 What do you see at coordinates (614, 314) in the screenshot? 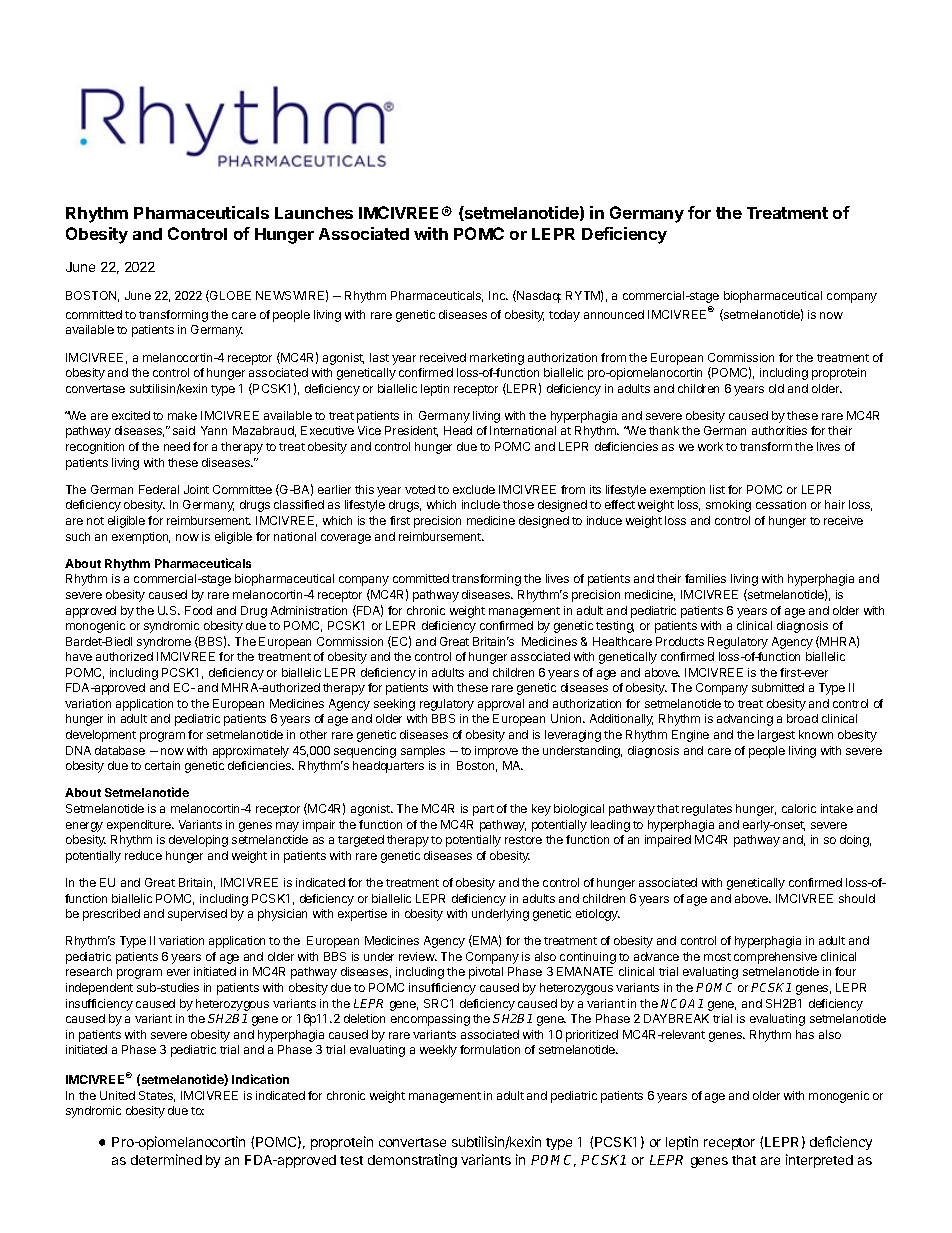
I see `announced` at bounding box center [614, 314].
